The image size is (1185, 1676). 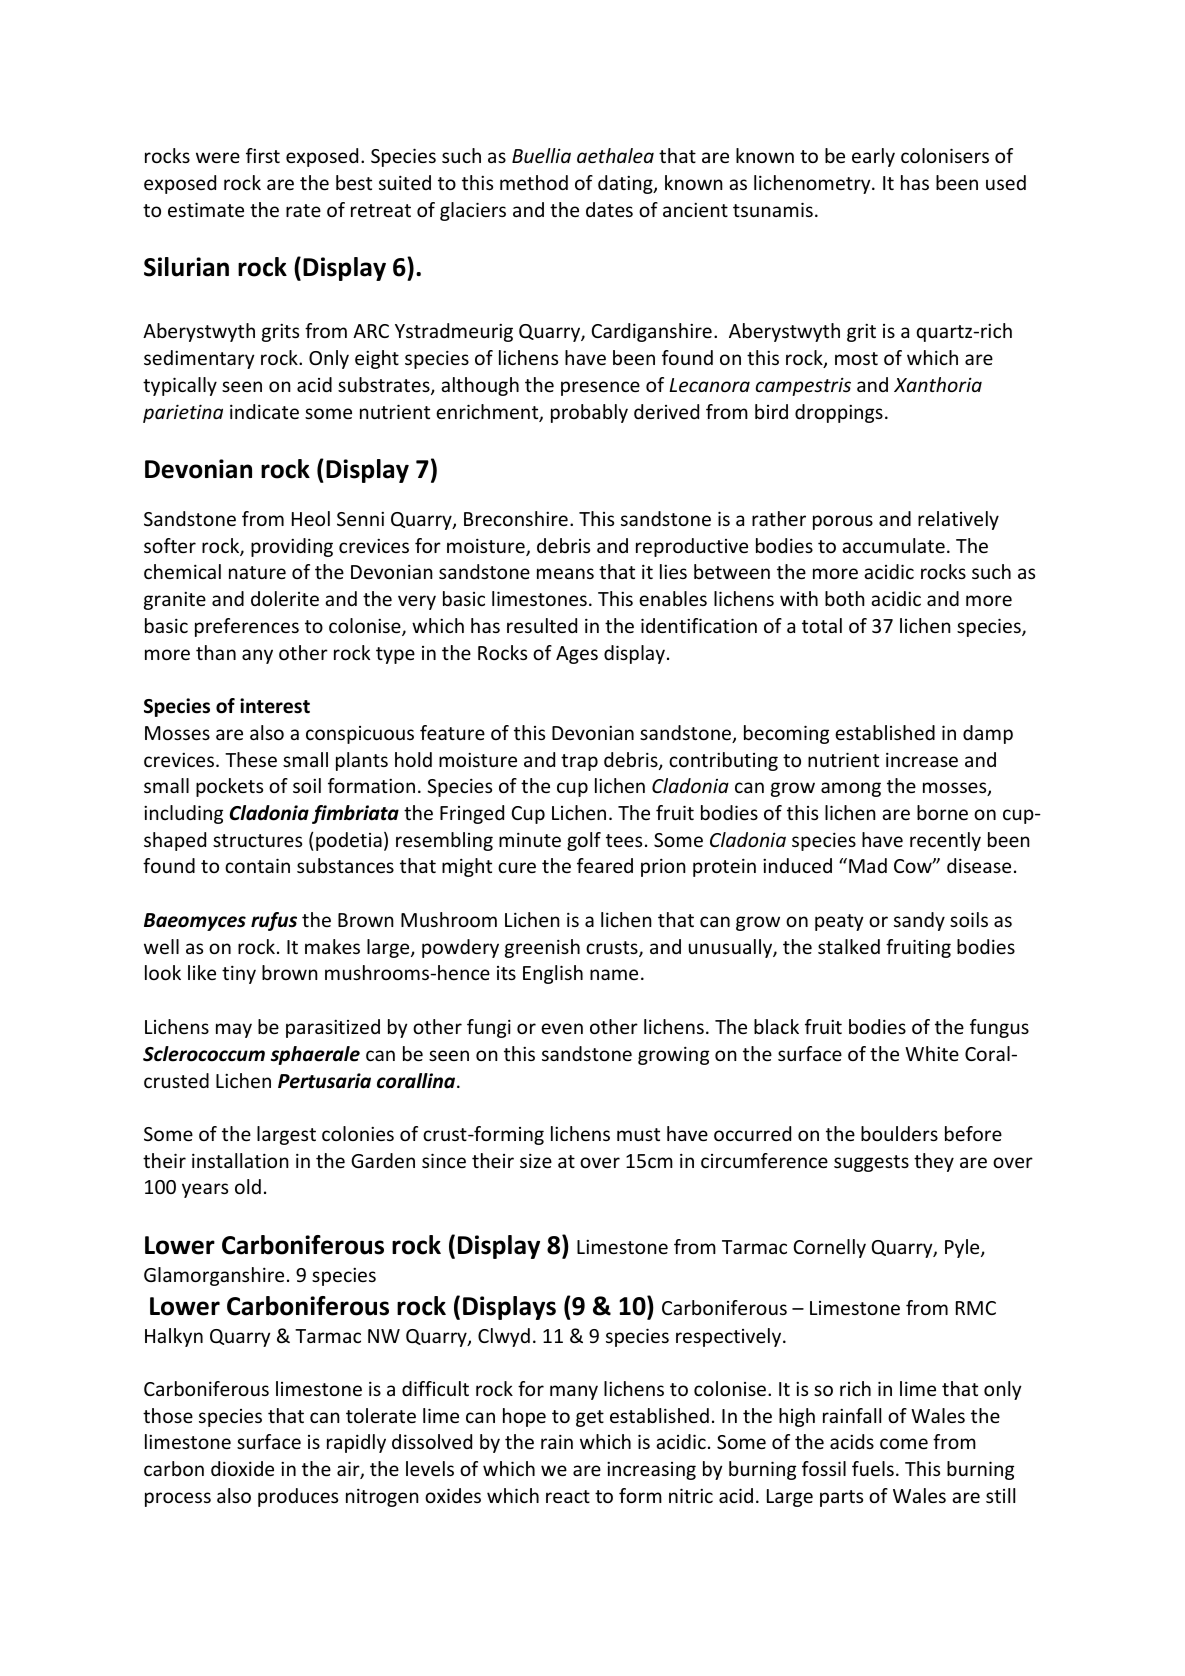 I want to click on early, so click(x=873, y=157).
